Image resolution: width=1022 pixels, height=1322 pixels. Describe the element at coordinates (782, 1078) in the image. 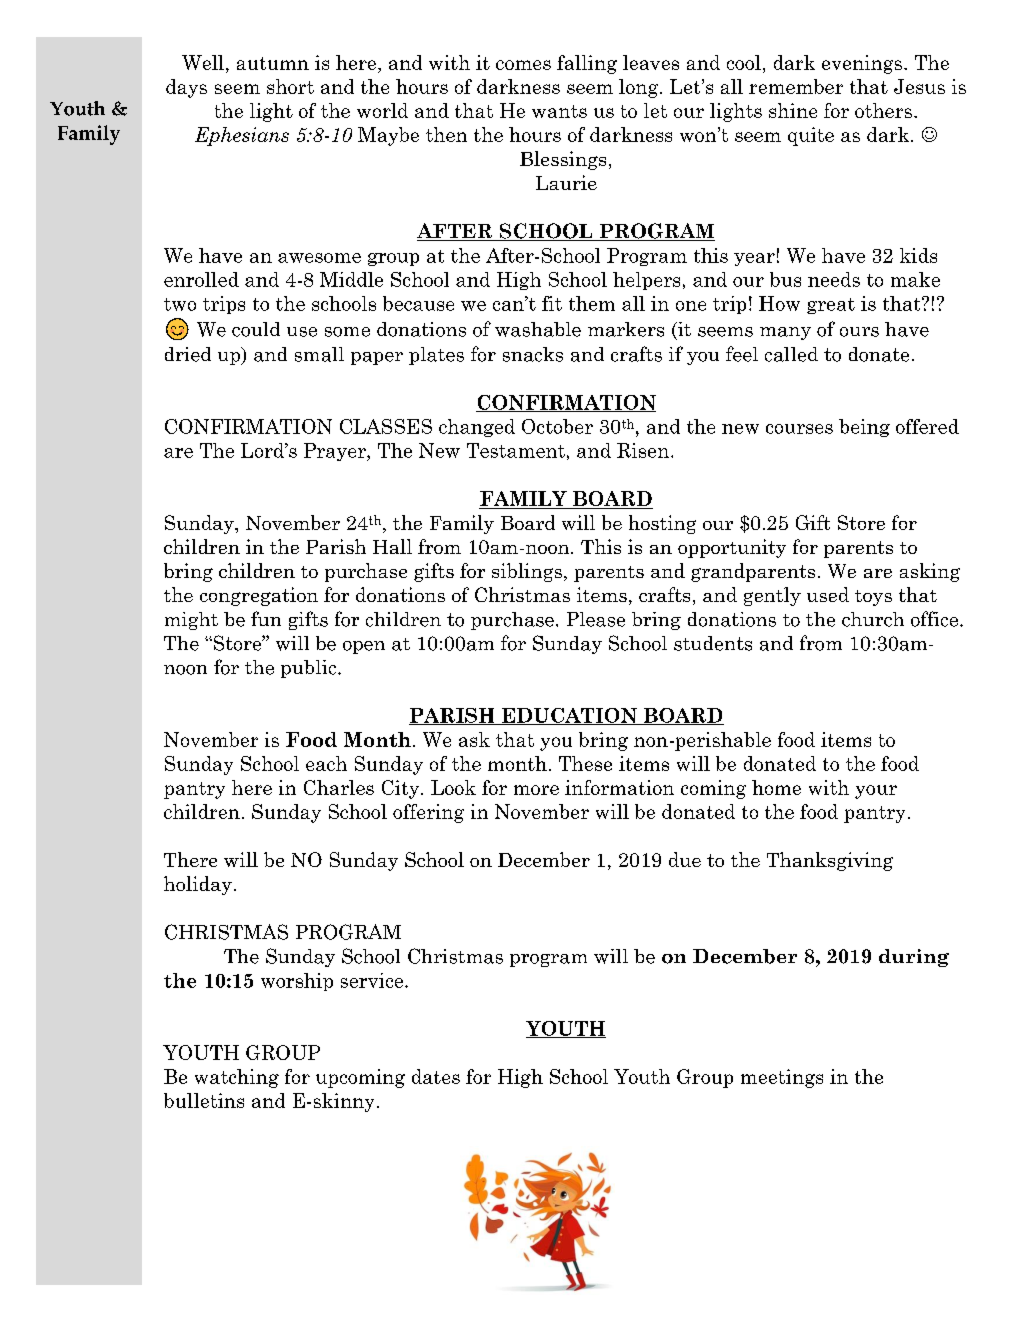

I see `meetings` at that location.
